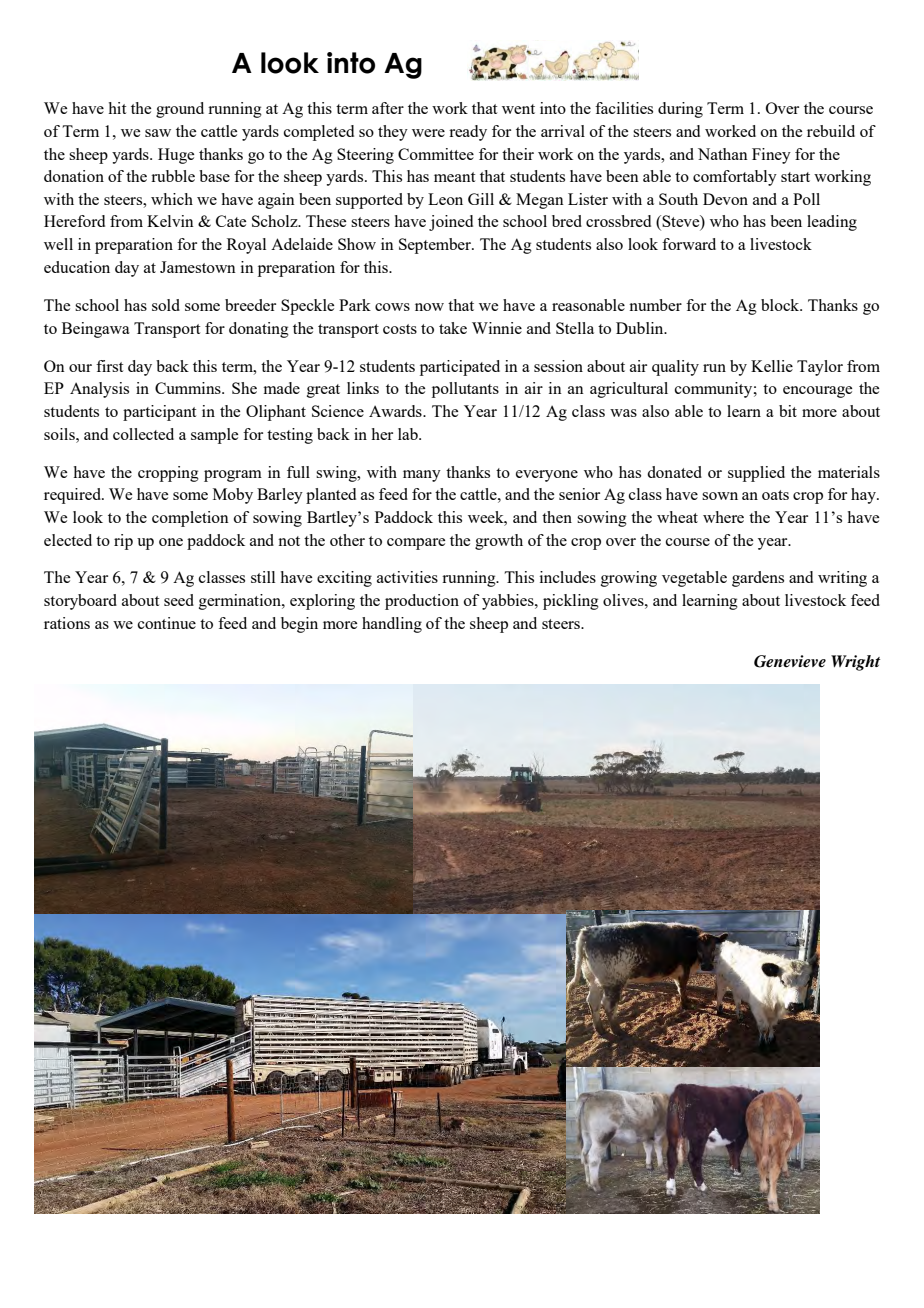 This document has width=924, height=1308. I want to click on Genevieve, so click(790, 661).
